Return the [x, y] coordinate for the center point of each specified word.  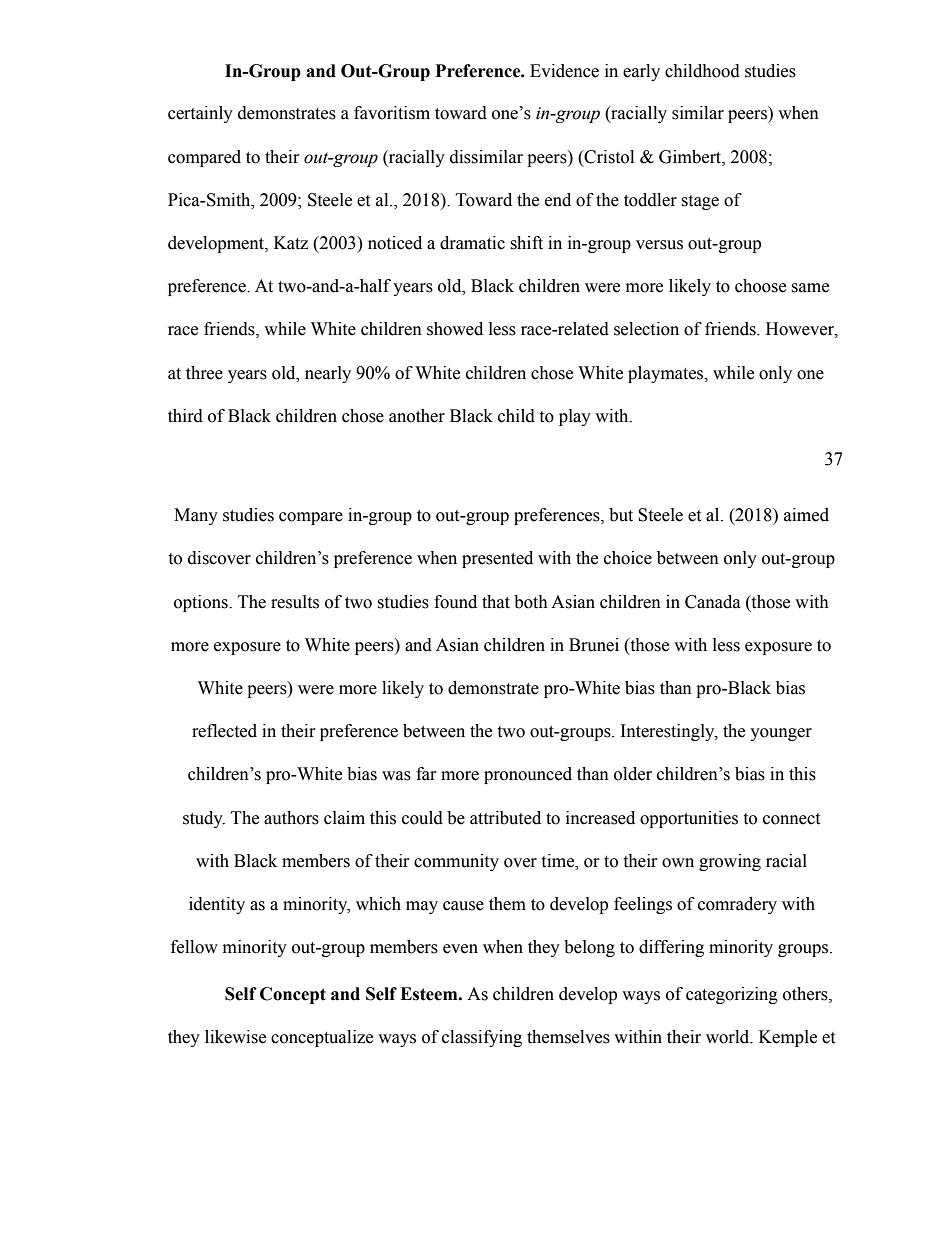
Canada [713, 602]
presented [497, 559]
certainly [200, 114]
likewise [235, 1037]
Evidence [564, 71]
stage [700, 202]
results [295, 602]
